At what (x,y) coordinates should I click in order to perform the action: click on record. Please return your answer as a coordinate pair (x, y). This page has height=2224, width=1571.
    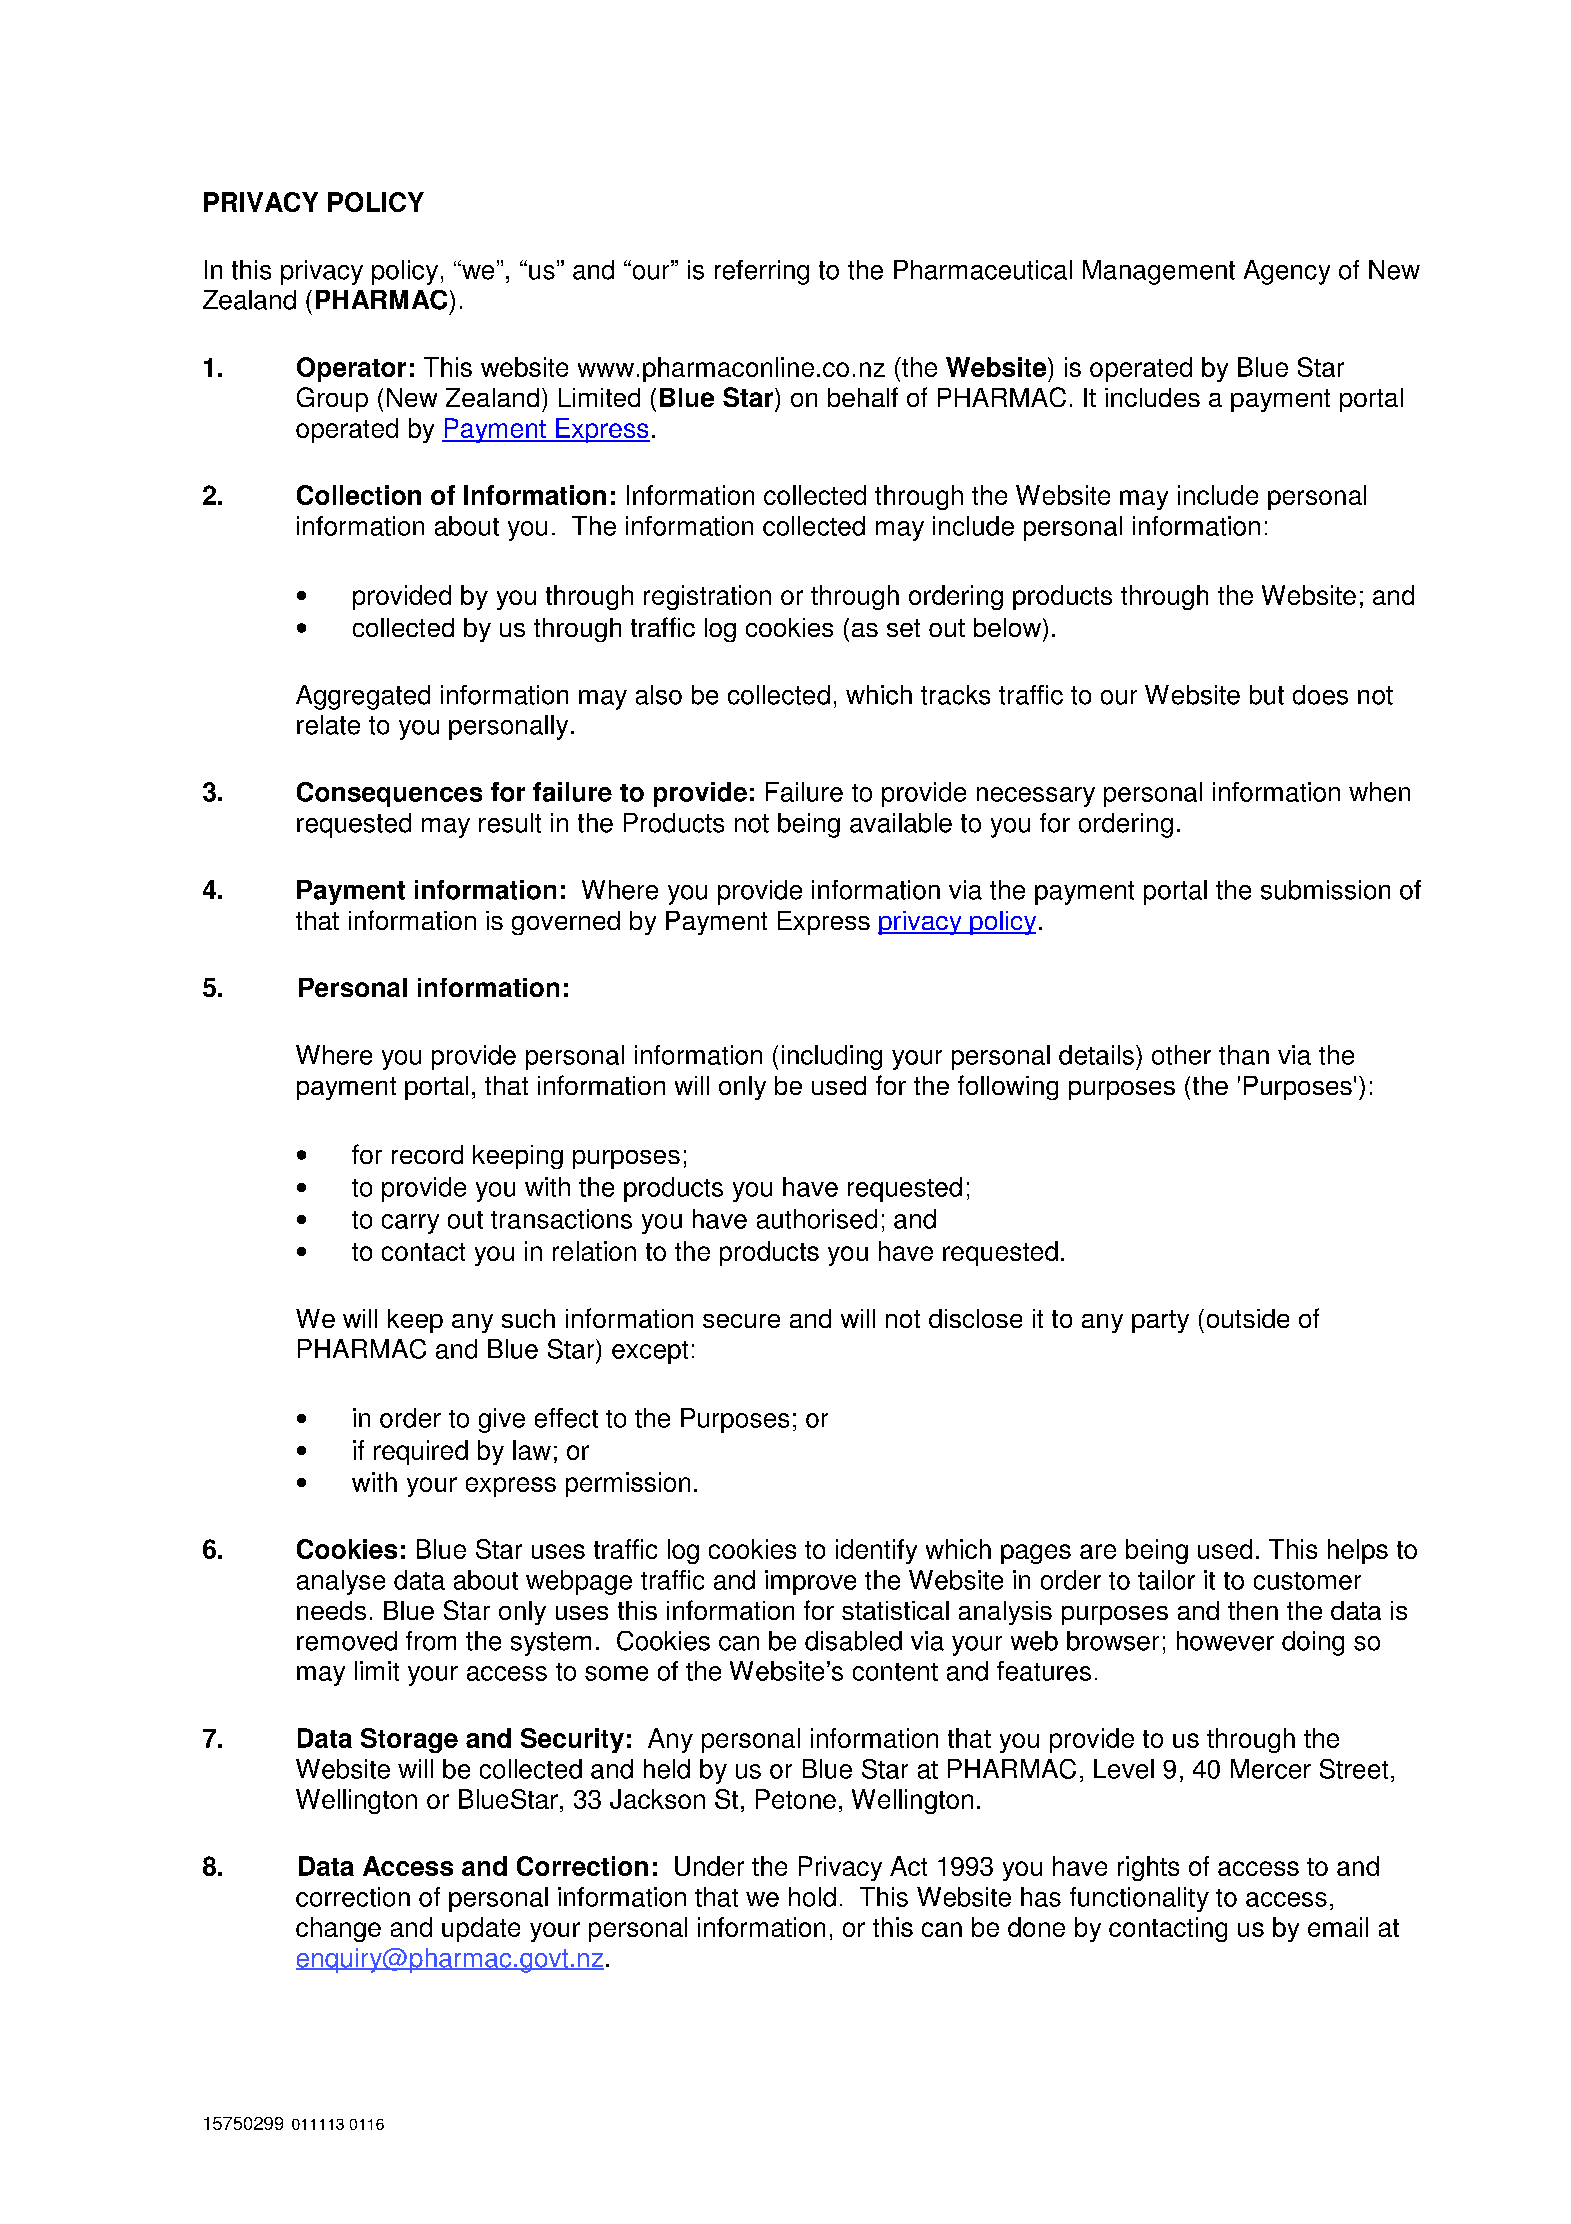
    Looking at the image, I should click on (427, 1154).
